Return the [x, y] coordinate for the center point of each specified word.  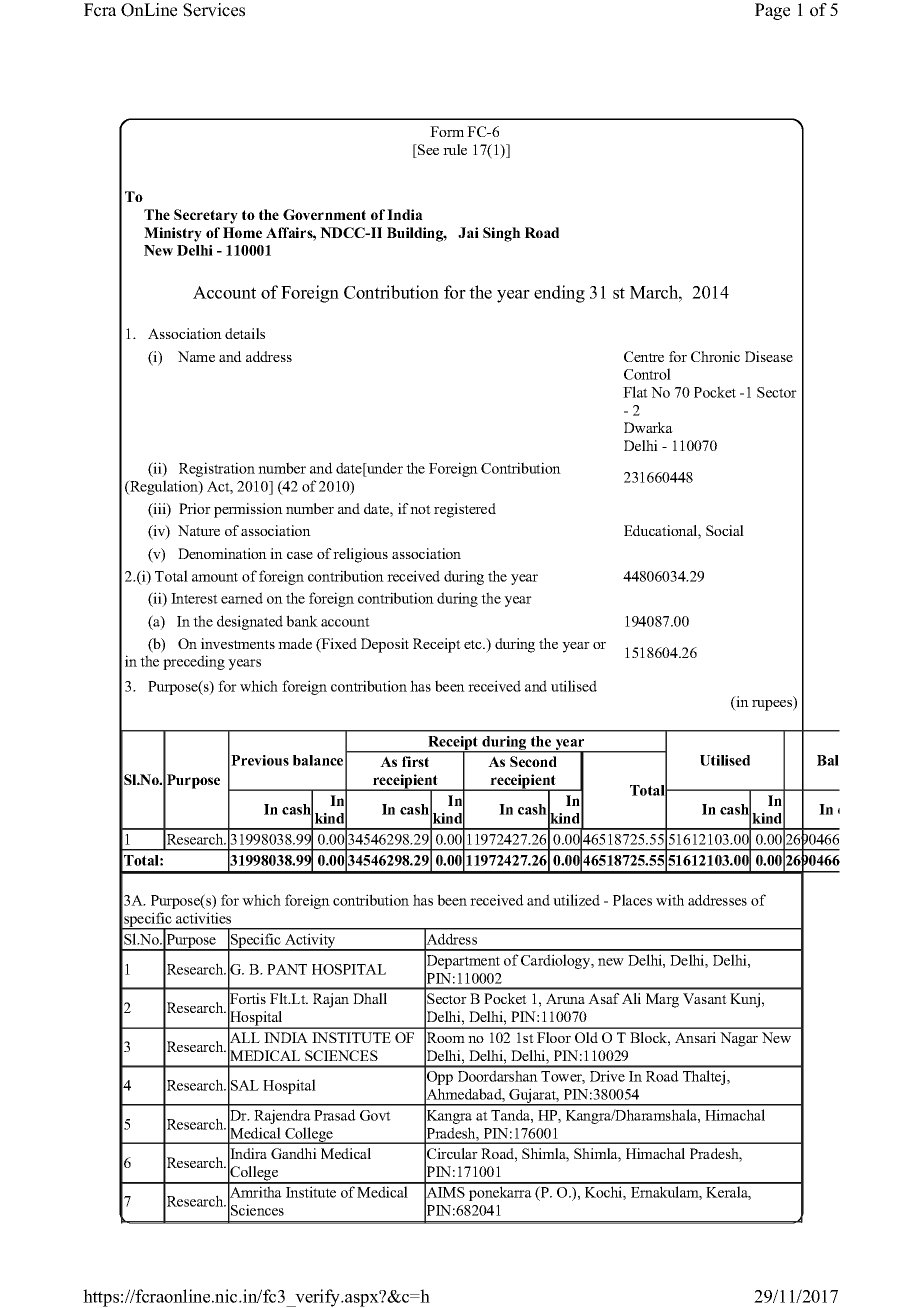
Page [772, 11]
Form [447, 131]
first [415, 761]
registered [465, 510]
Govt [375, 1115]
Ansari [695, 1037]
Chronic [715, 356]
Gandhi [294, 1153]
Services [214, 10]
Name [196, 356]
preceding [194, 662]
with [670, 900]
